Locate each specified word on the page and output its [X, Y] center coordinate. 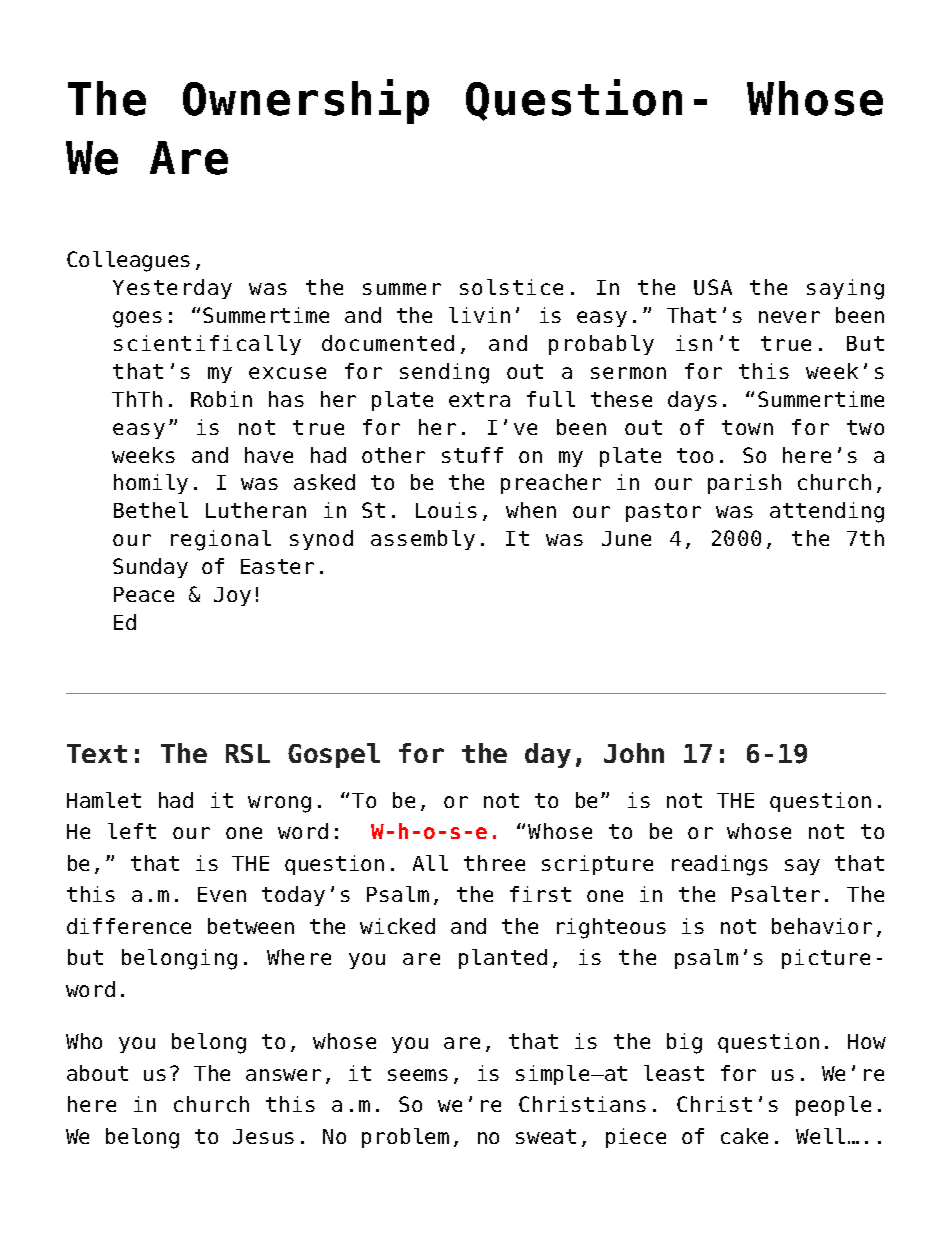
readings [720, 865]
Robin [221, 399]
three [494, 863]
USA [713, 287]
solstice [511, 287]
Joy [232, 596]
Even [222, 894]
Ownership [306, 101]
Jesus [263, 1136]
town [747, 427]
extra [479, 399]
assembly [423, 540]
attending [827, 512]
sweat [546, 1136]
